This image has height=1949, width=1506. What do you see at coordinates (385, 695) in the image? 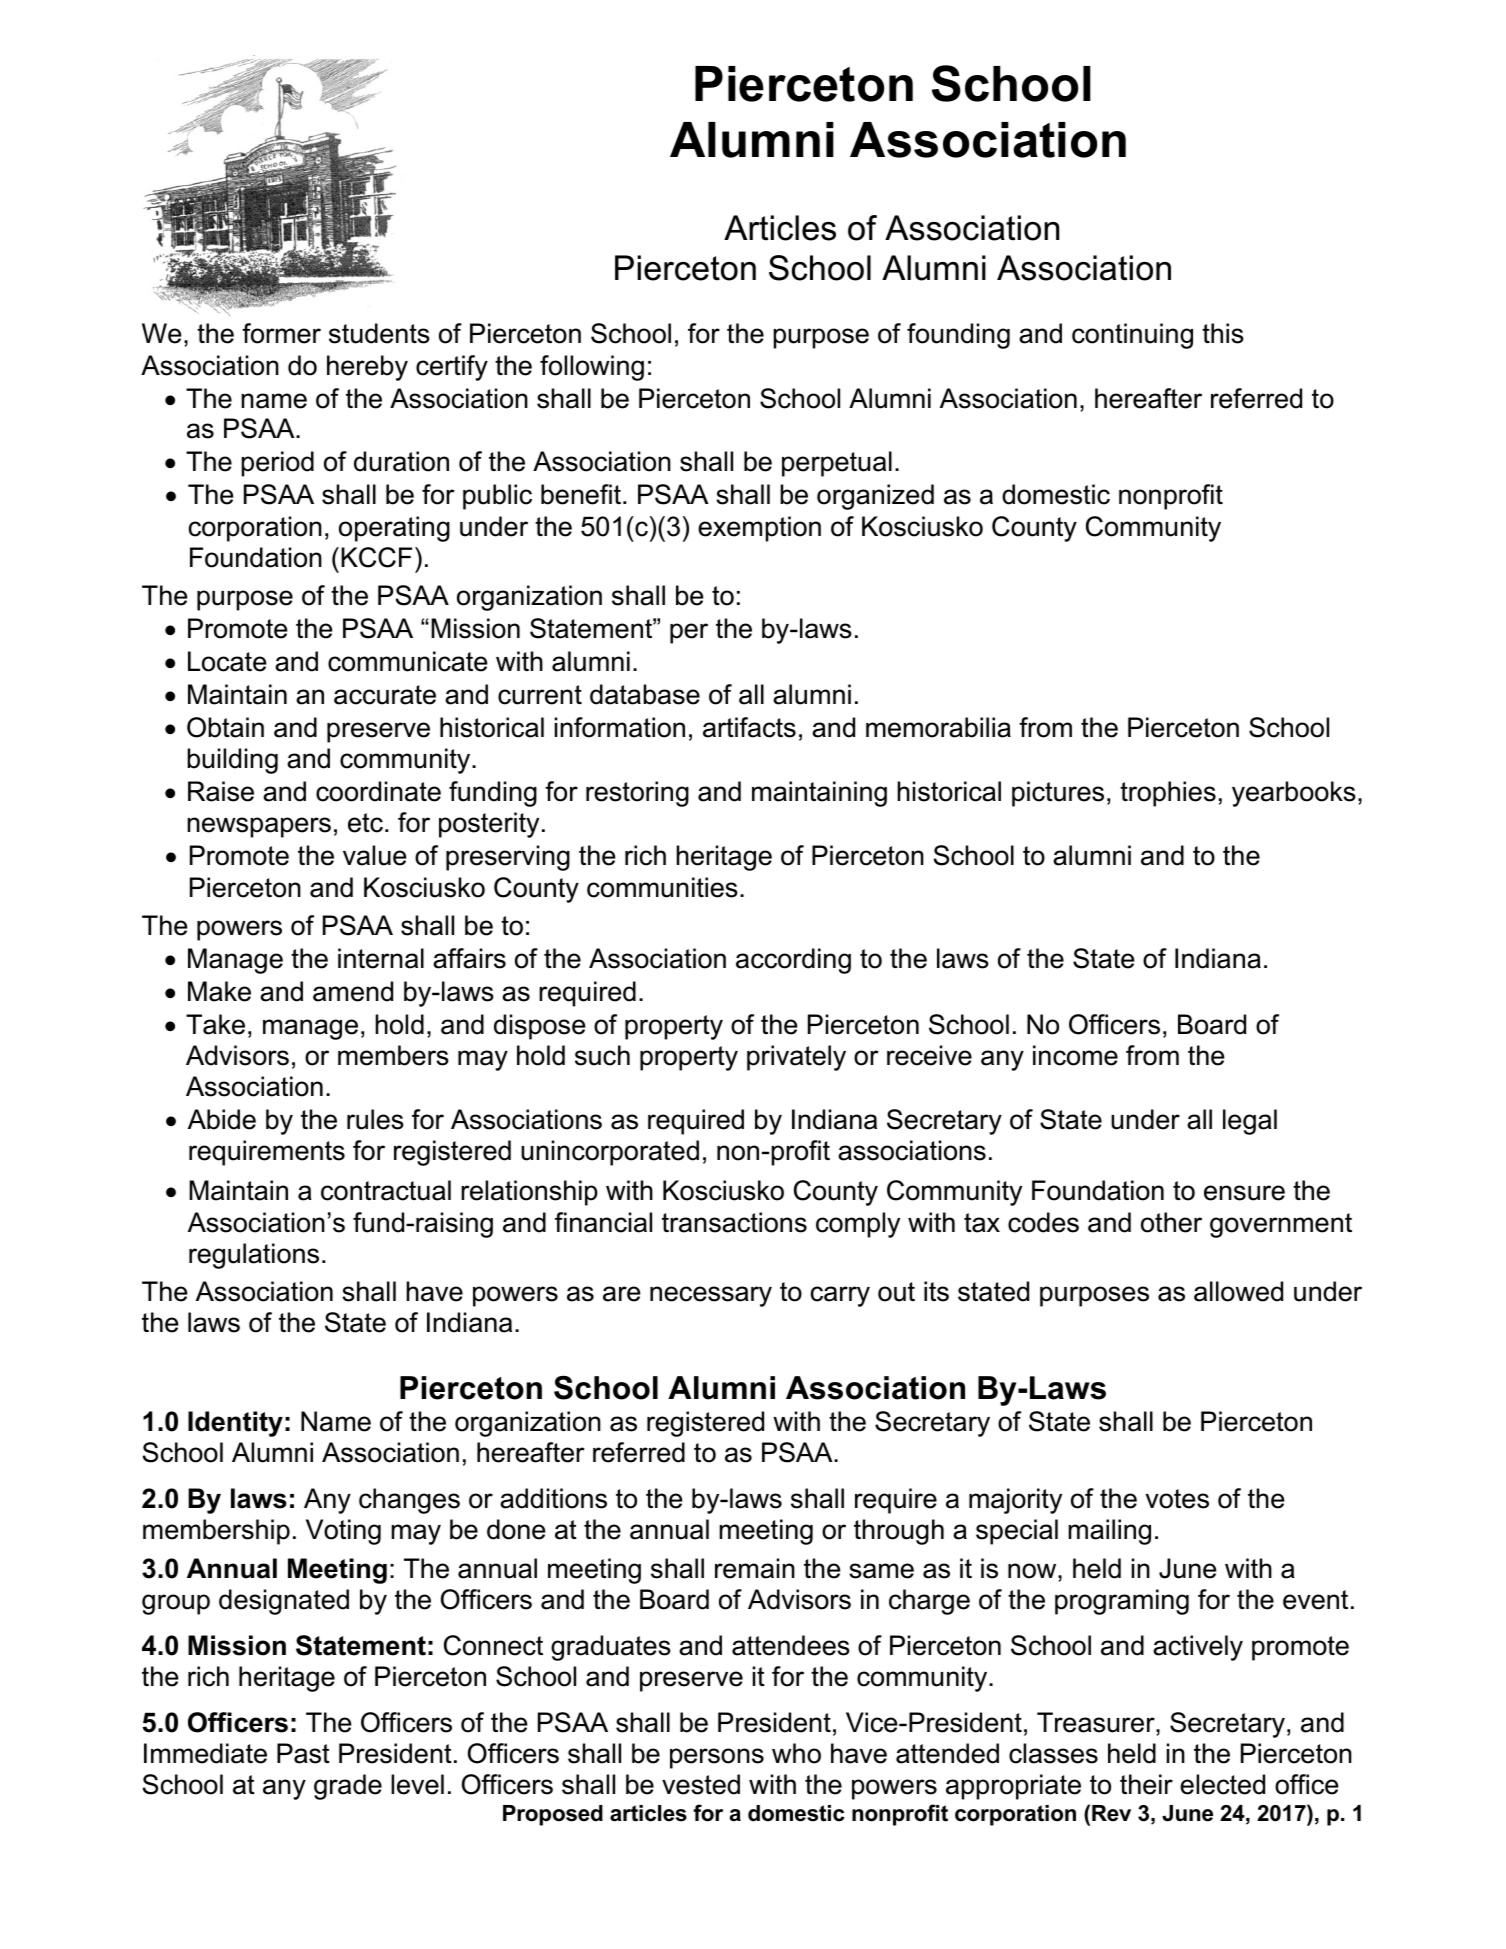
I see `accurate` at bounding box center [385, 695].
